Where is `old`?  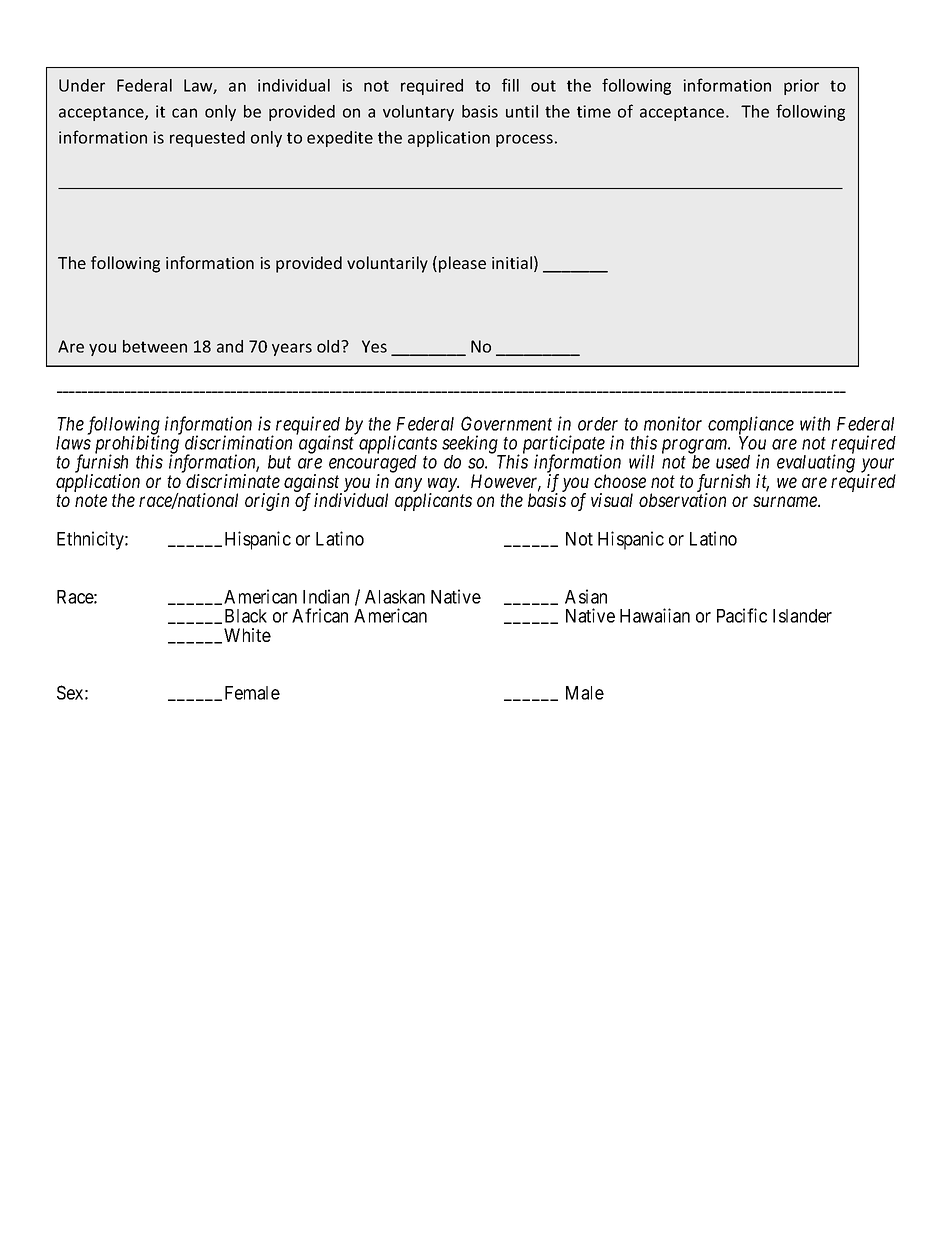 old is located at coordinates (329, 346).
